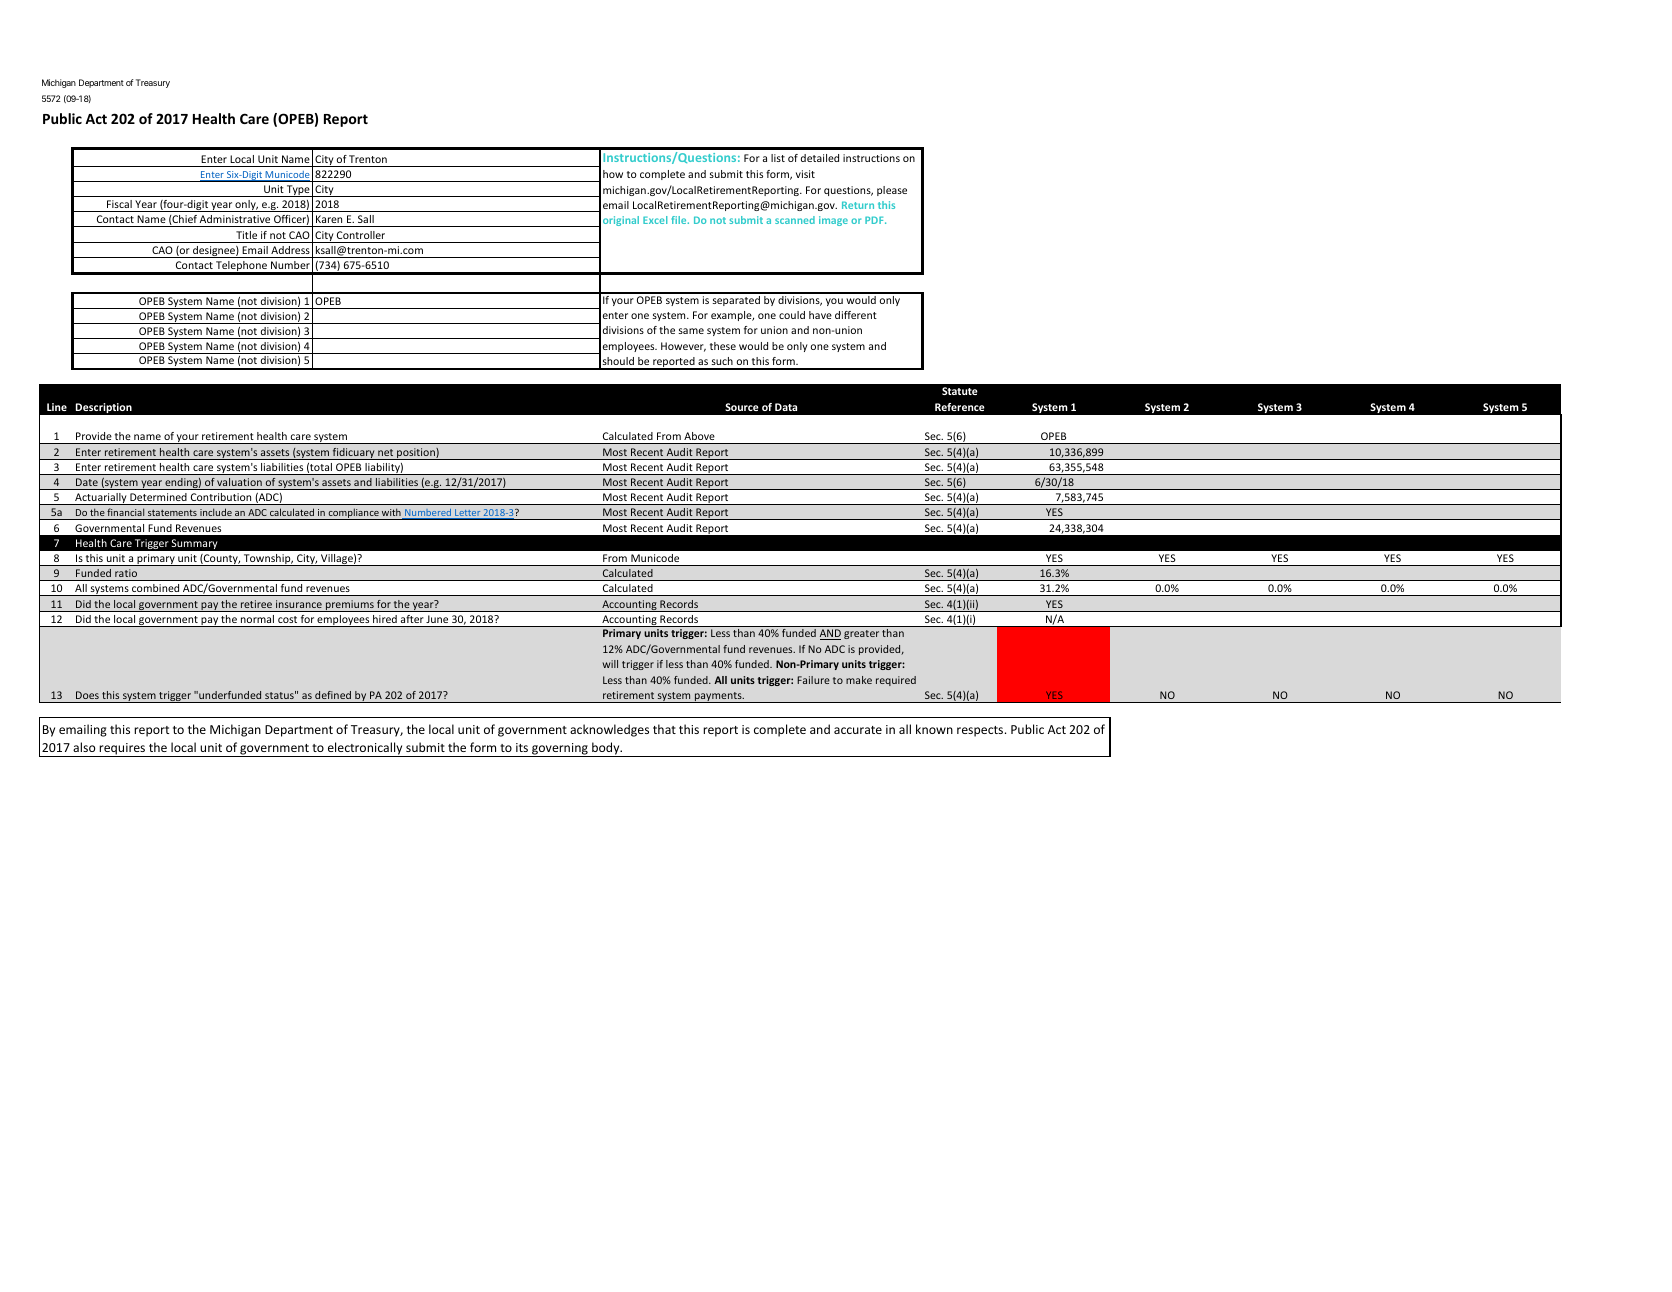 This screenshot has width=1672, height=1292. I want to click on ratio, so click(126, 573).
